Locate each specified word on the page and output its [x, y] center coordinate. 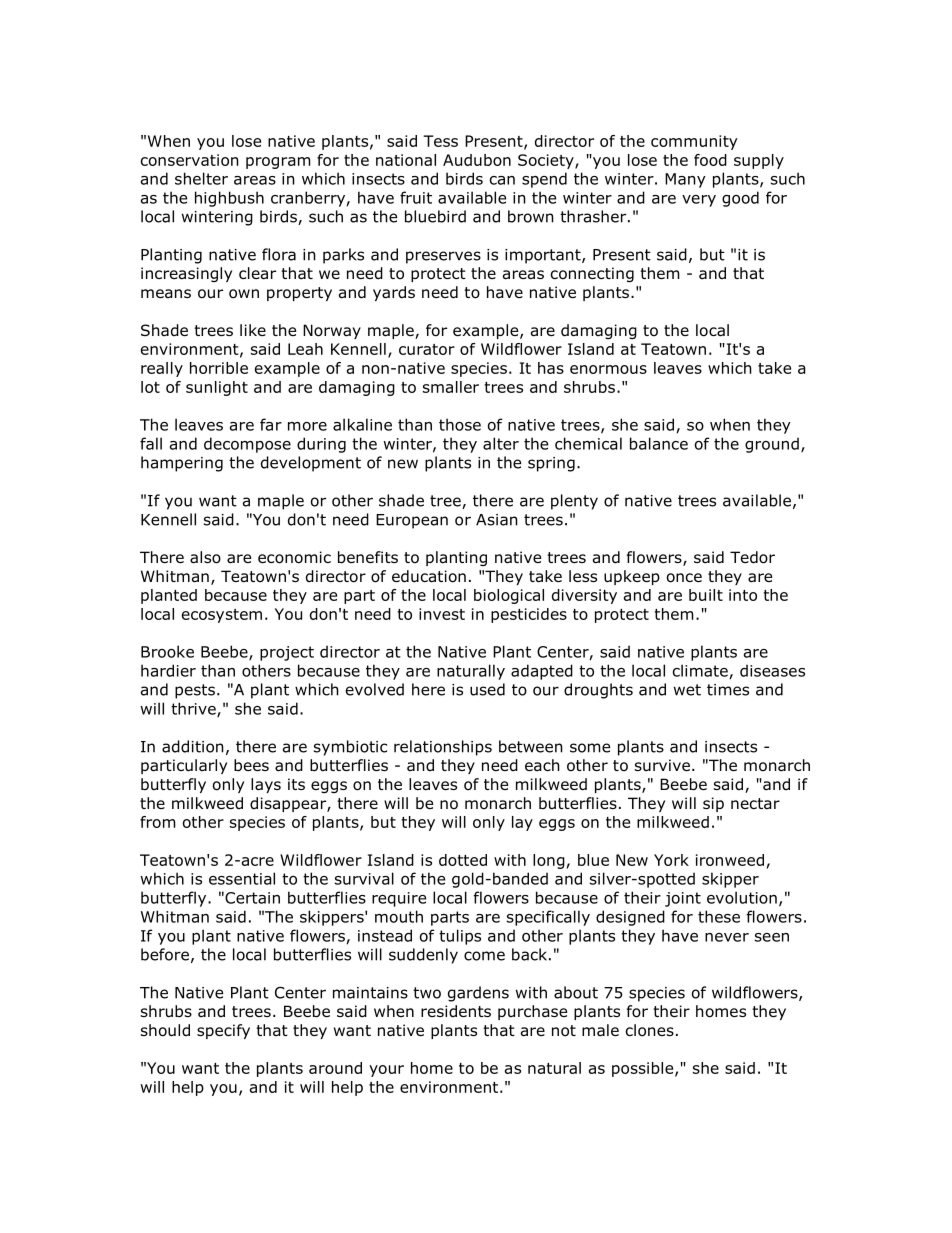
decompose [247, 445]
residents [456, 1011]
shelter [201, 178]
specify [223, 1031]
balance [659, 443]
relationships [443, 748]
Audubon [477, 160]
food [710, 160]
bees [251, 765]
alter [501, 443]
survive [662, 765]
